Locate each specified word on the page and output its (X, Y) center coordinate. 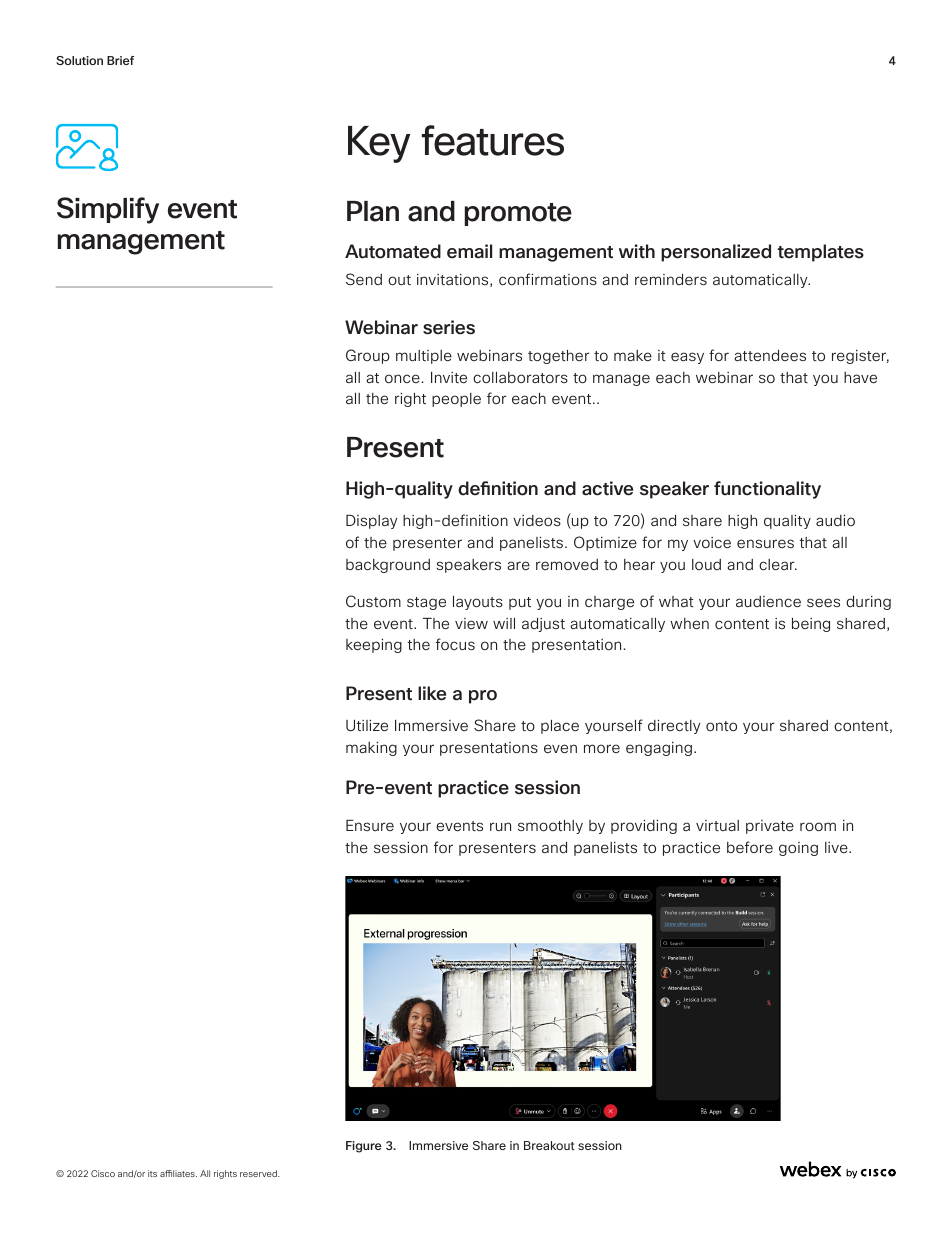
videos (537, 520)
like (432, 693)
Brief (120, 60)
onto (721, 726)
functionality (767, 490)
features (493, 140)
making (371, 749)
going (798, 849)
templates (820, 253)
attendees (770, 355)
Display (371, 522)
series (449, 327)
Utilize (367, 725)
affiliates (178, 1173)
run (500, 826)
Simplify (108, 210)
